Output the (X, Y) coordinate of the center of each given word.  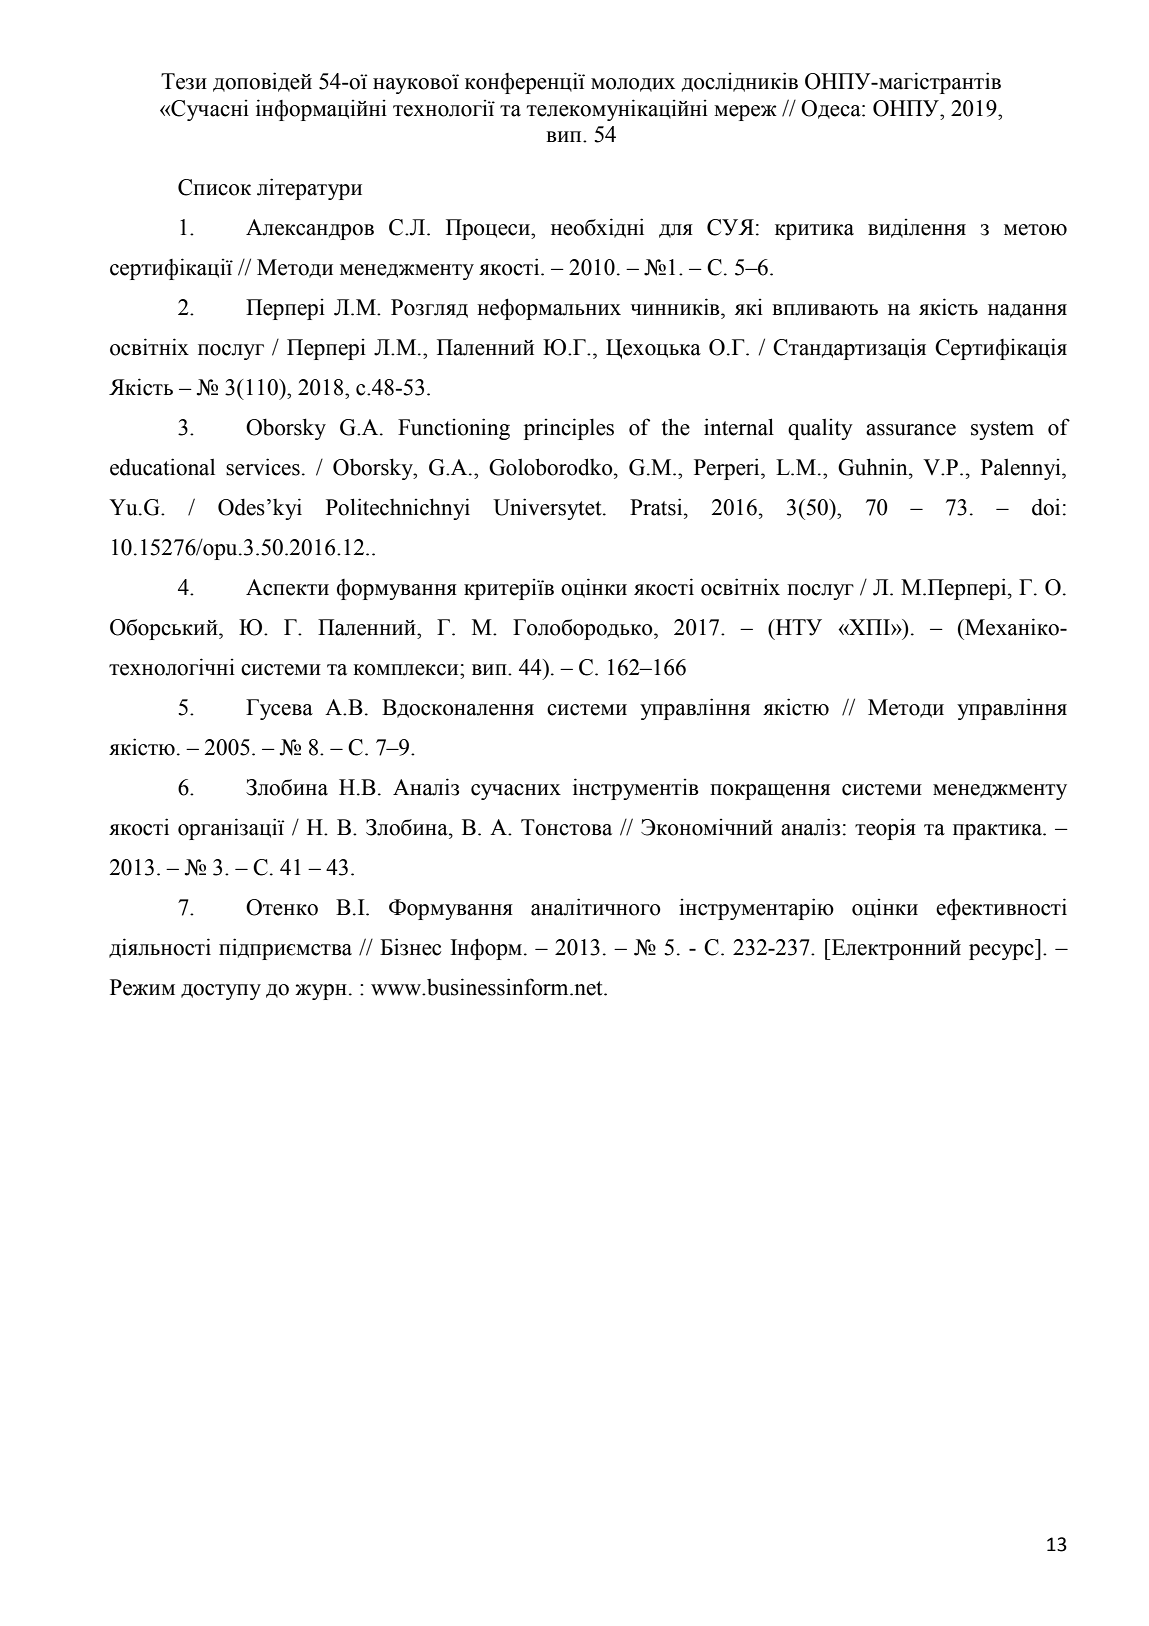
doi (1046, 507)
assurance (911, 430)
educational (162, 467)
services (263, 467)
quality (820, 429)
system (1002, 430)
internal (739, 427)
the (676, 427)
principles (569, 429)
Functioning (454, 429)
